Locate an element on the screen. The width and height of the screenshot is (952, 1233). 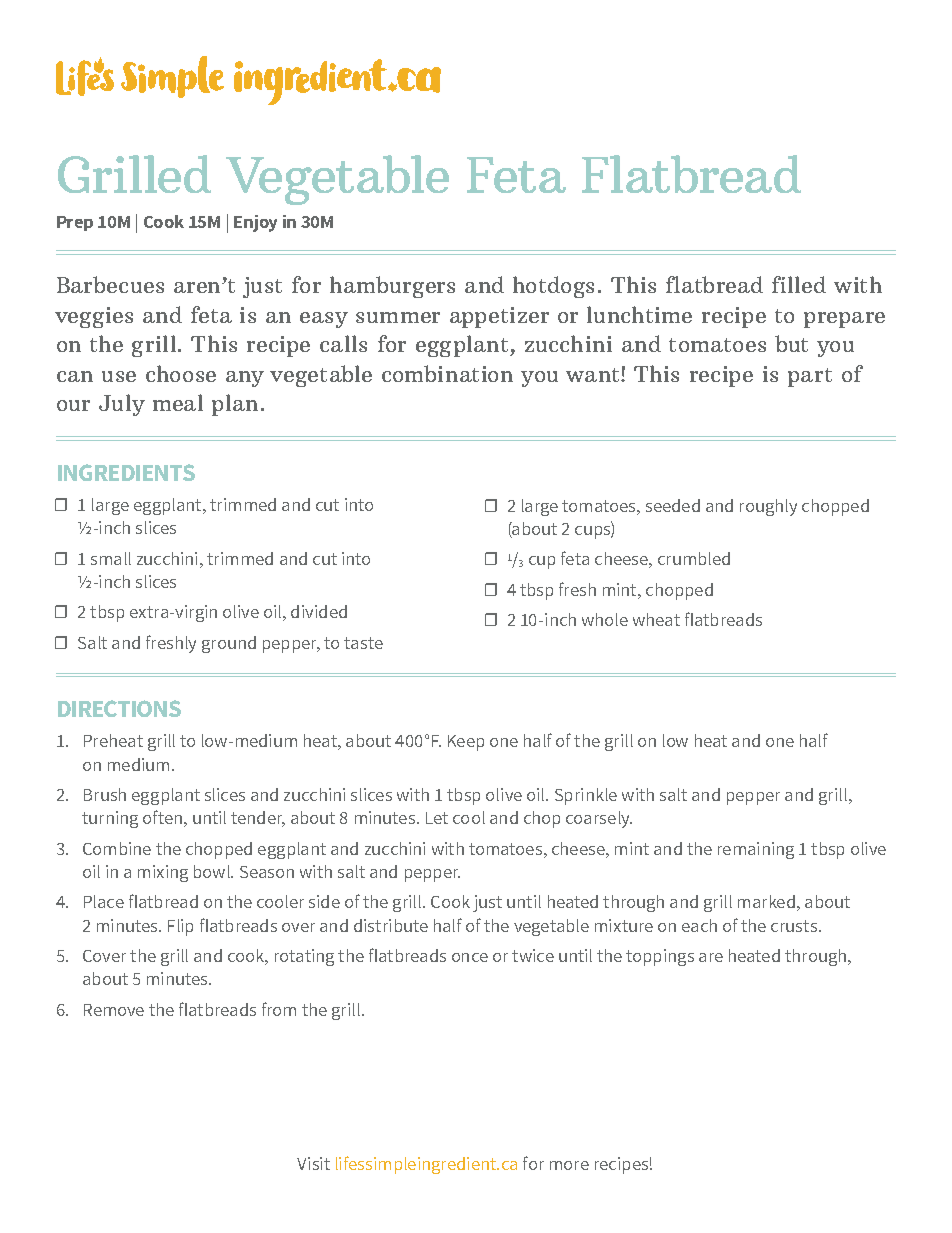
filled is located at coordinates (799, 284).
